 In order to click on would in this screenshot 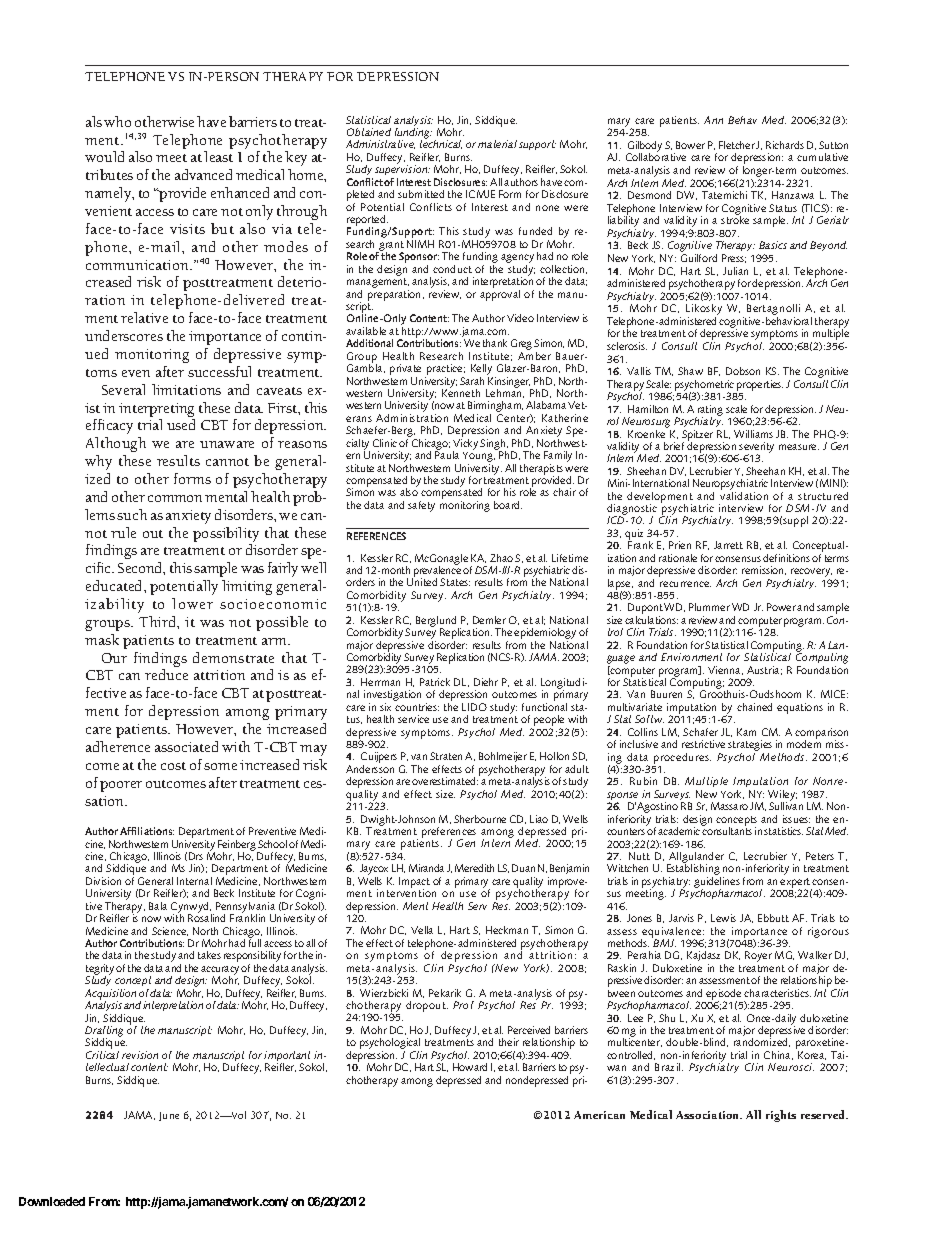, I will do `click(104, 156)`.
